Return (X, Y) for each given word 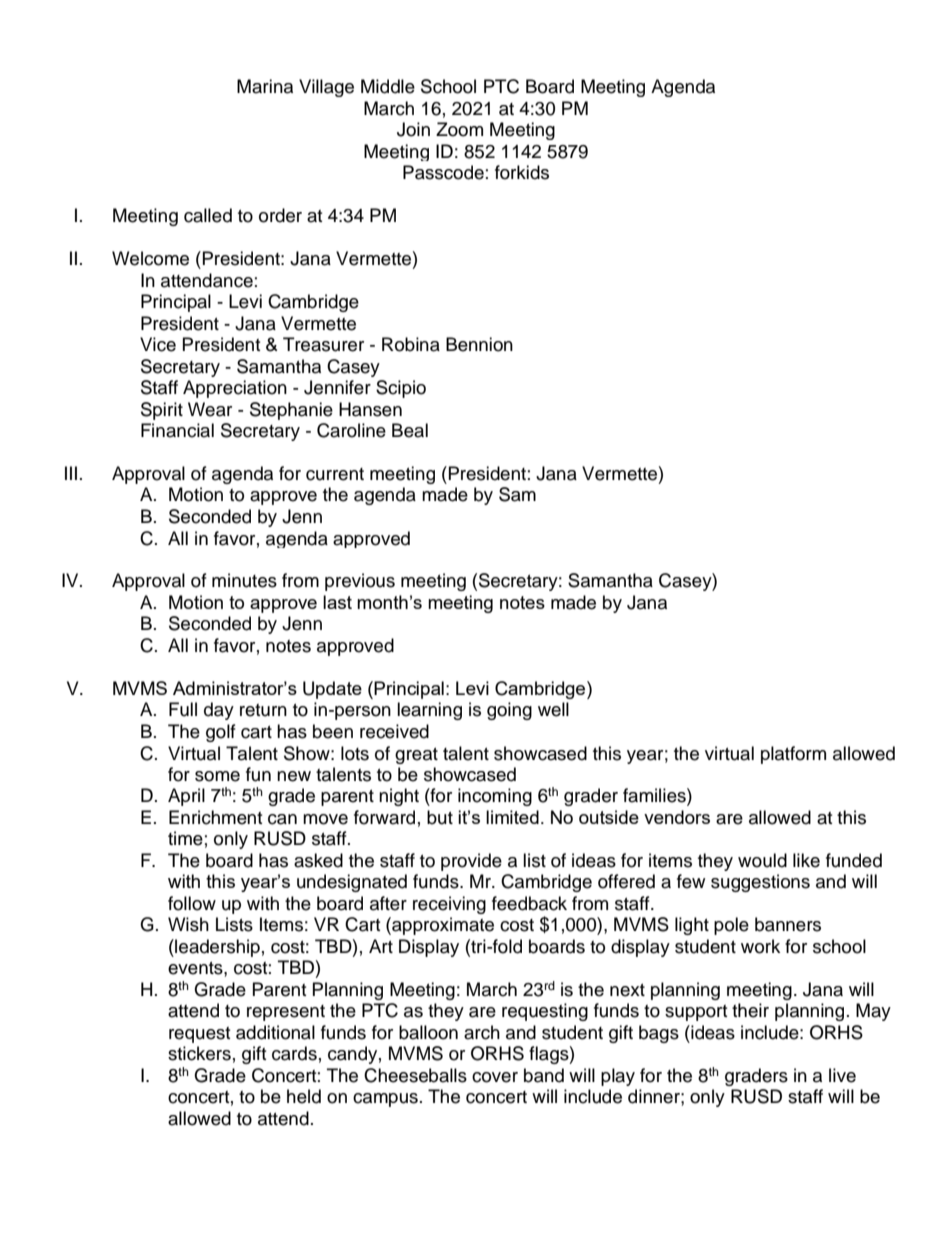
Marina (265, 86)
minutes (244, 580)
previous (360, 582)
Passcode (443, 172)
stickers (199, 1053)
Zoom (459, 129)
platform (793, 755)
